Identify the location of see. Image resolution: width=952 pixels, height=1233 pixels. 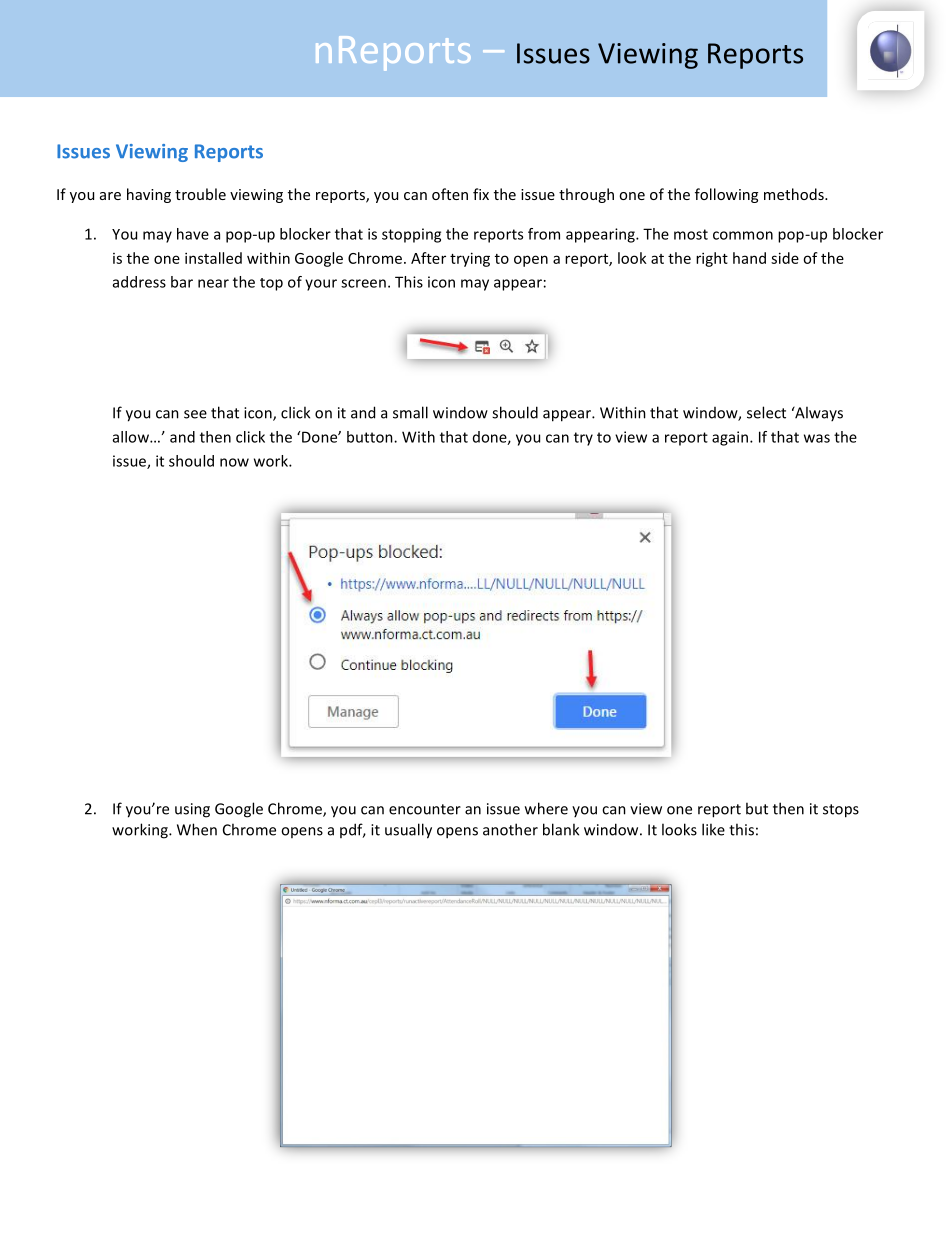
(195, 414).
